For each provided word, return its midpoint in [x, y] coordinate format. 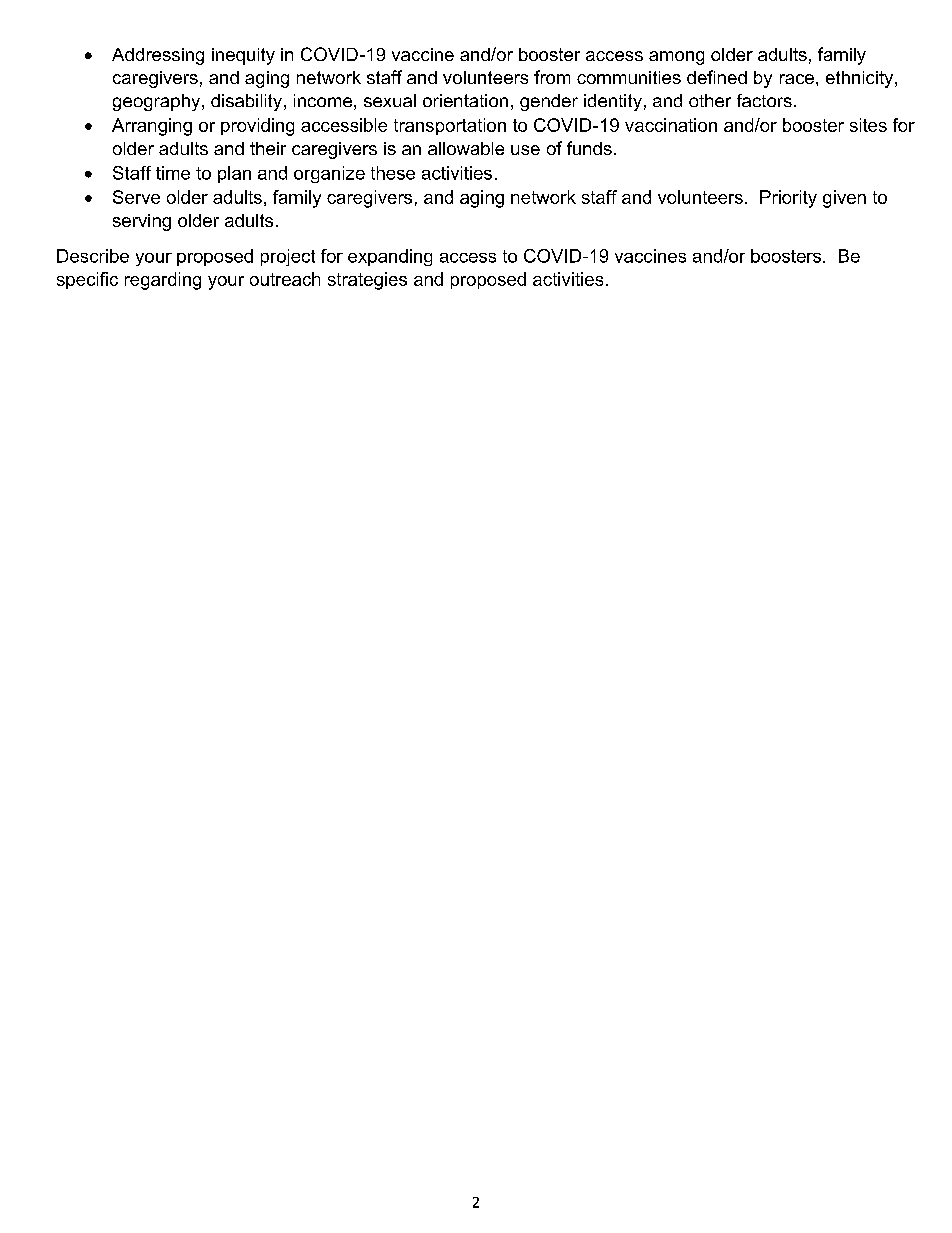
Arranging [152, 127]
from [552, 77]
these [393, 173]
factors [764, 100]
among [676, 58]
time [173, 173]
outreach [285, 279]
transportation [450, 126]
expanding [390, 257]
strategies [367, 281]
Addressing [158, 56]
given [844, 199]
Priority [788, 199]
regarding [163, 281]
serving [142, 222]
